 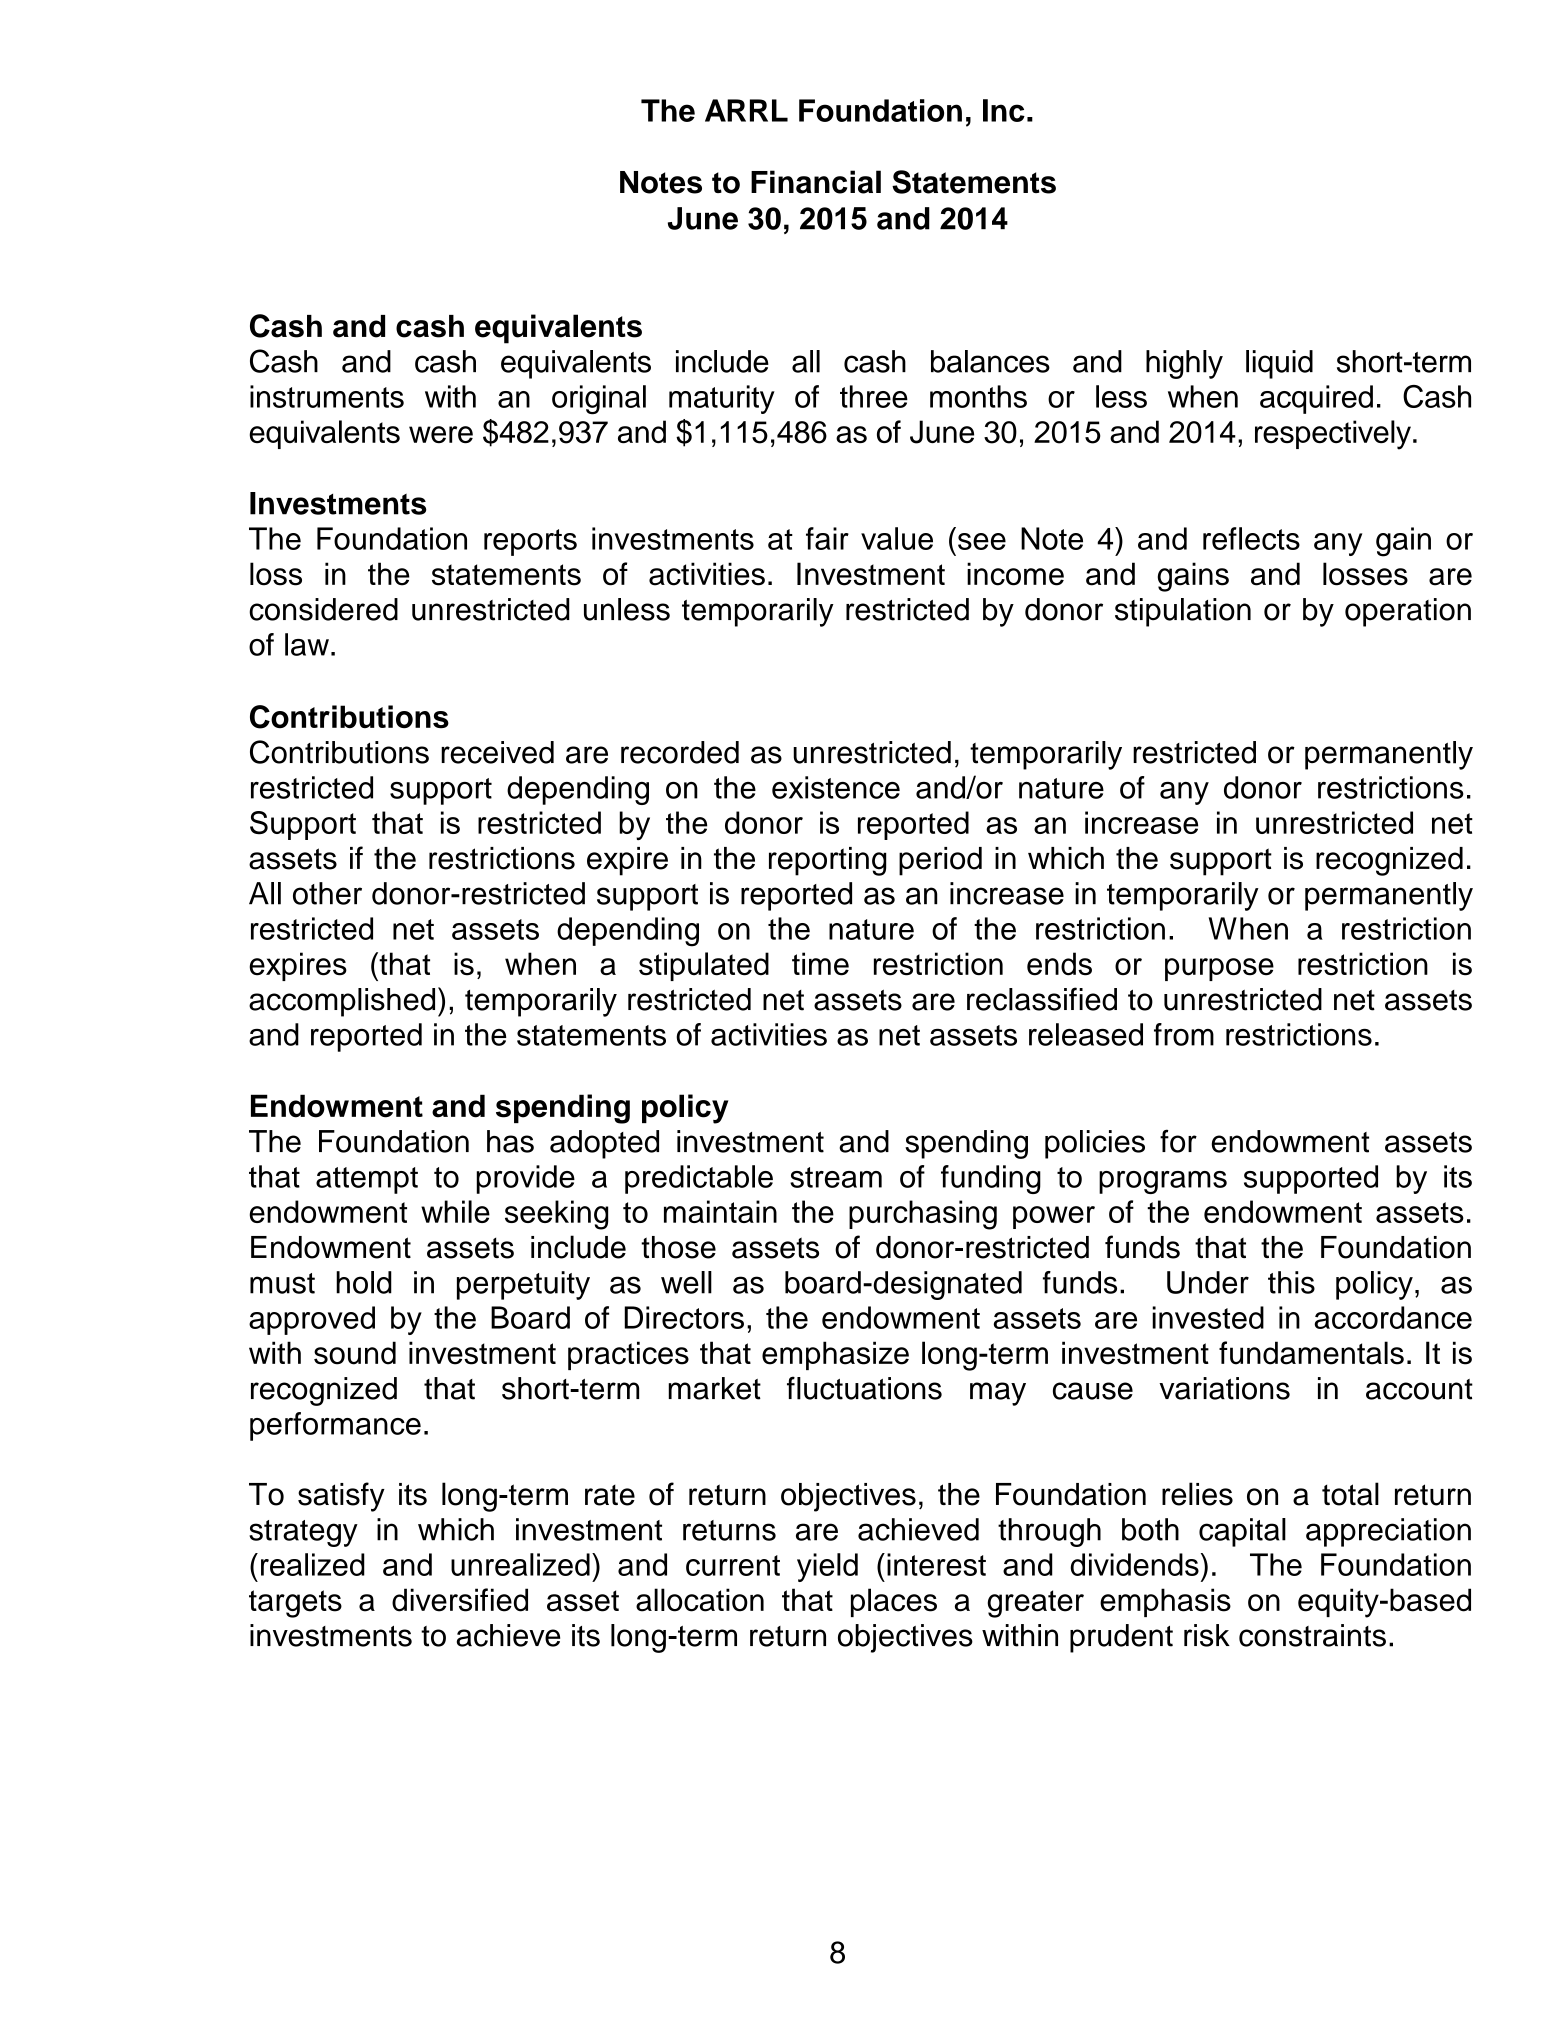 I want to click on fair, so click(x=827, y=538).
